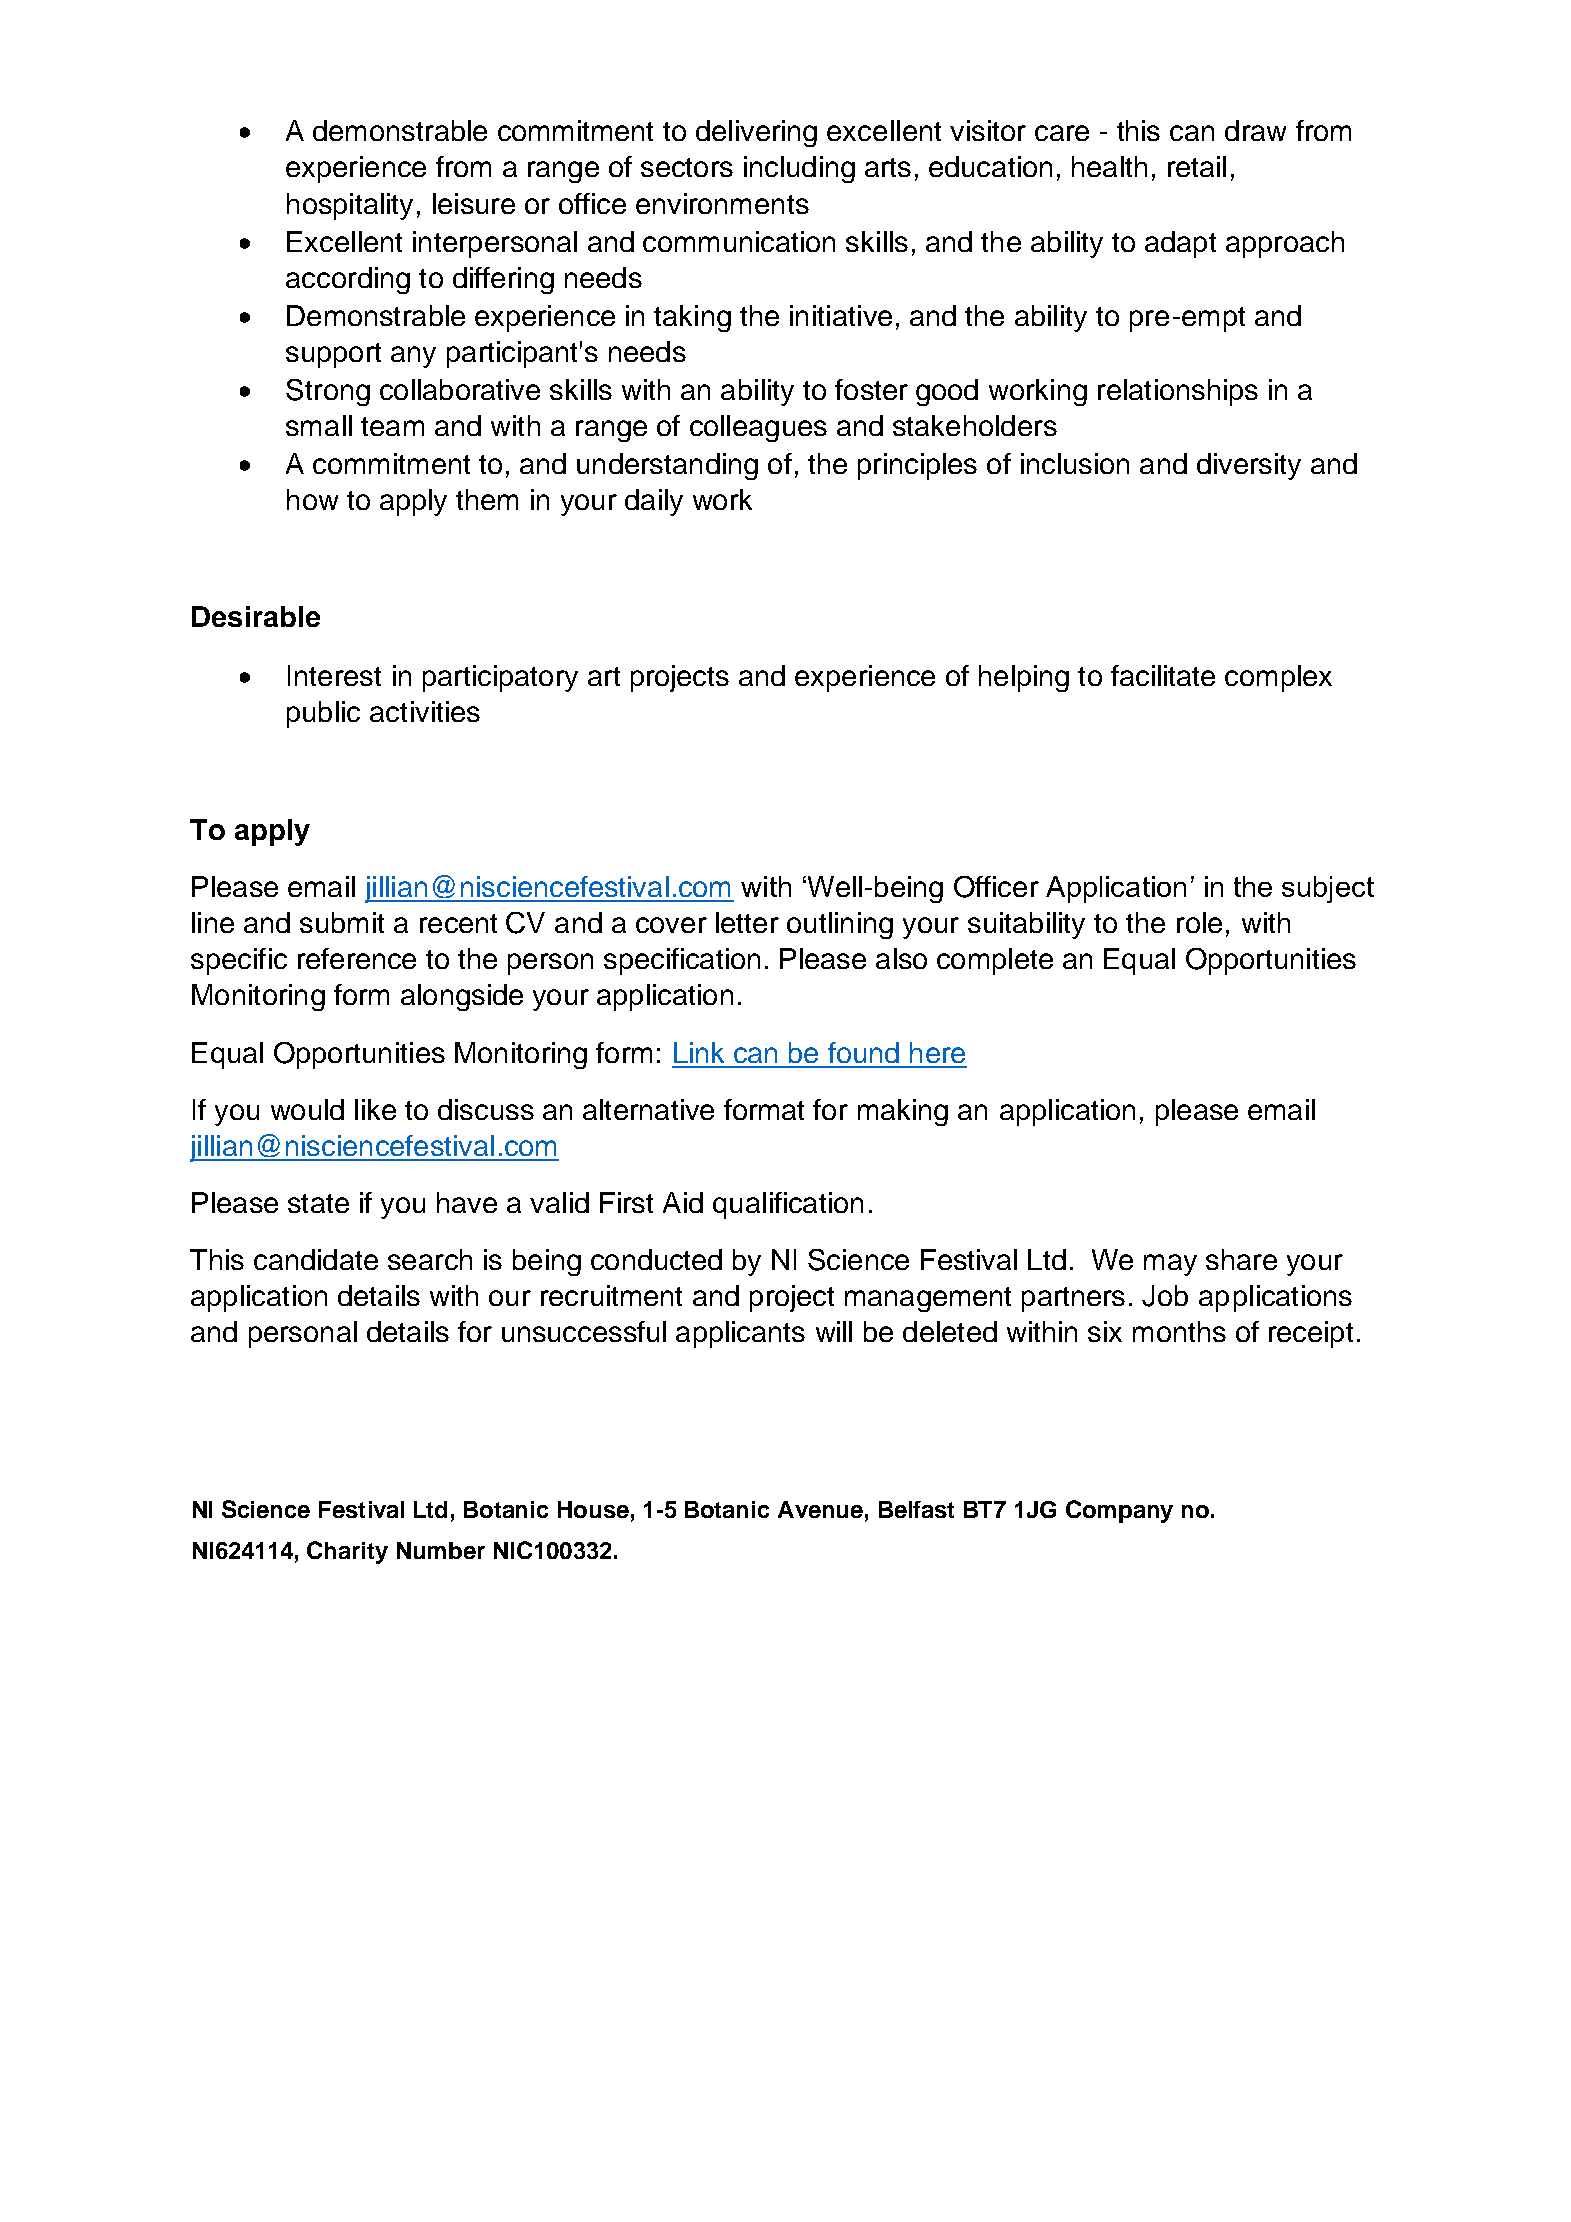 The image size is (1571, 2222). Describe the element at coordinates (1197, 166) in the document. I see `retail` at that location.
